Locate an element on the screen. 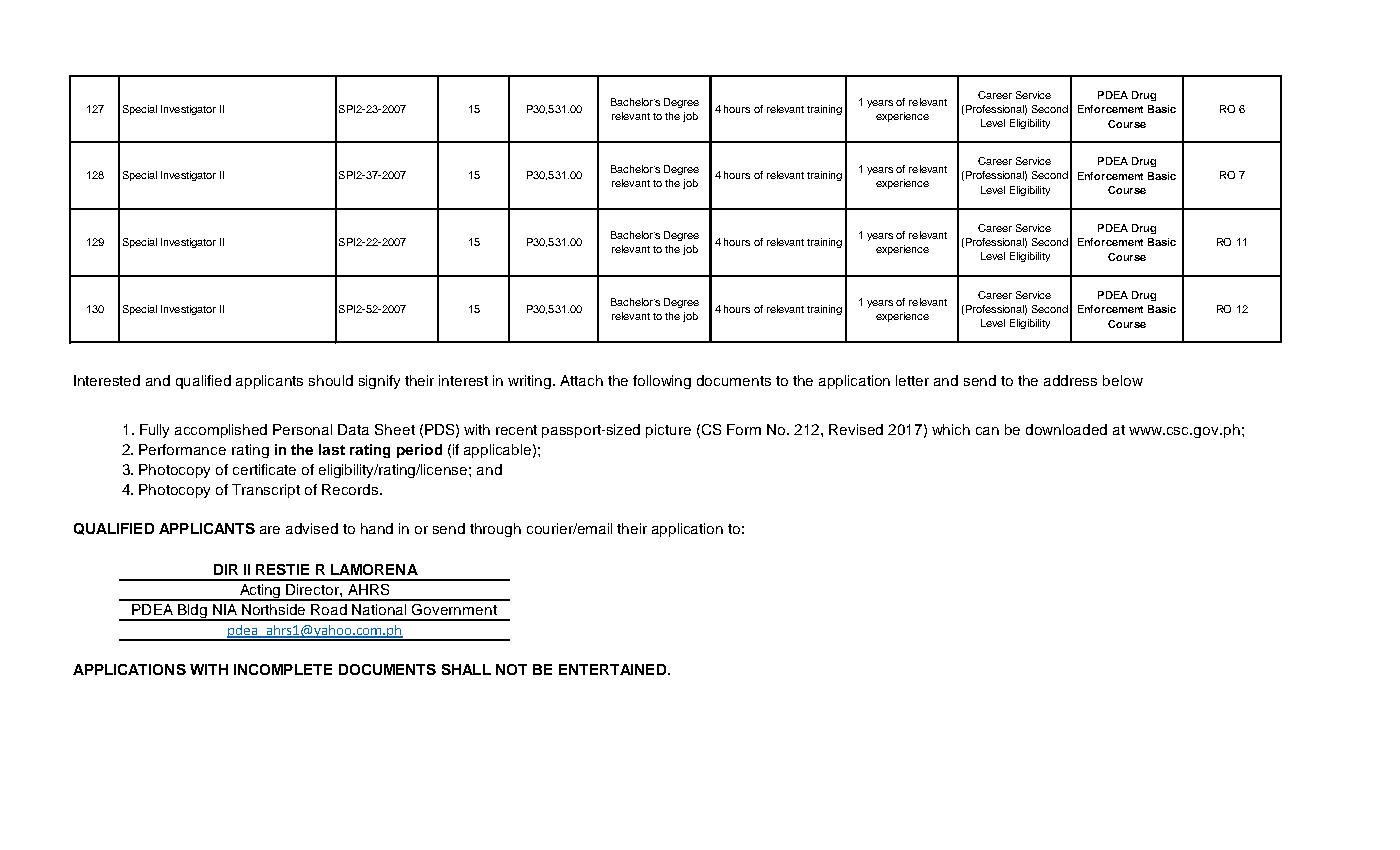 The width and height of the screenshot is (1400, 850). should is located at coordinates (331, 380).
